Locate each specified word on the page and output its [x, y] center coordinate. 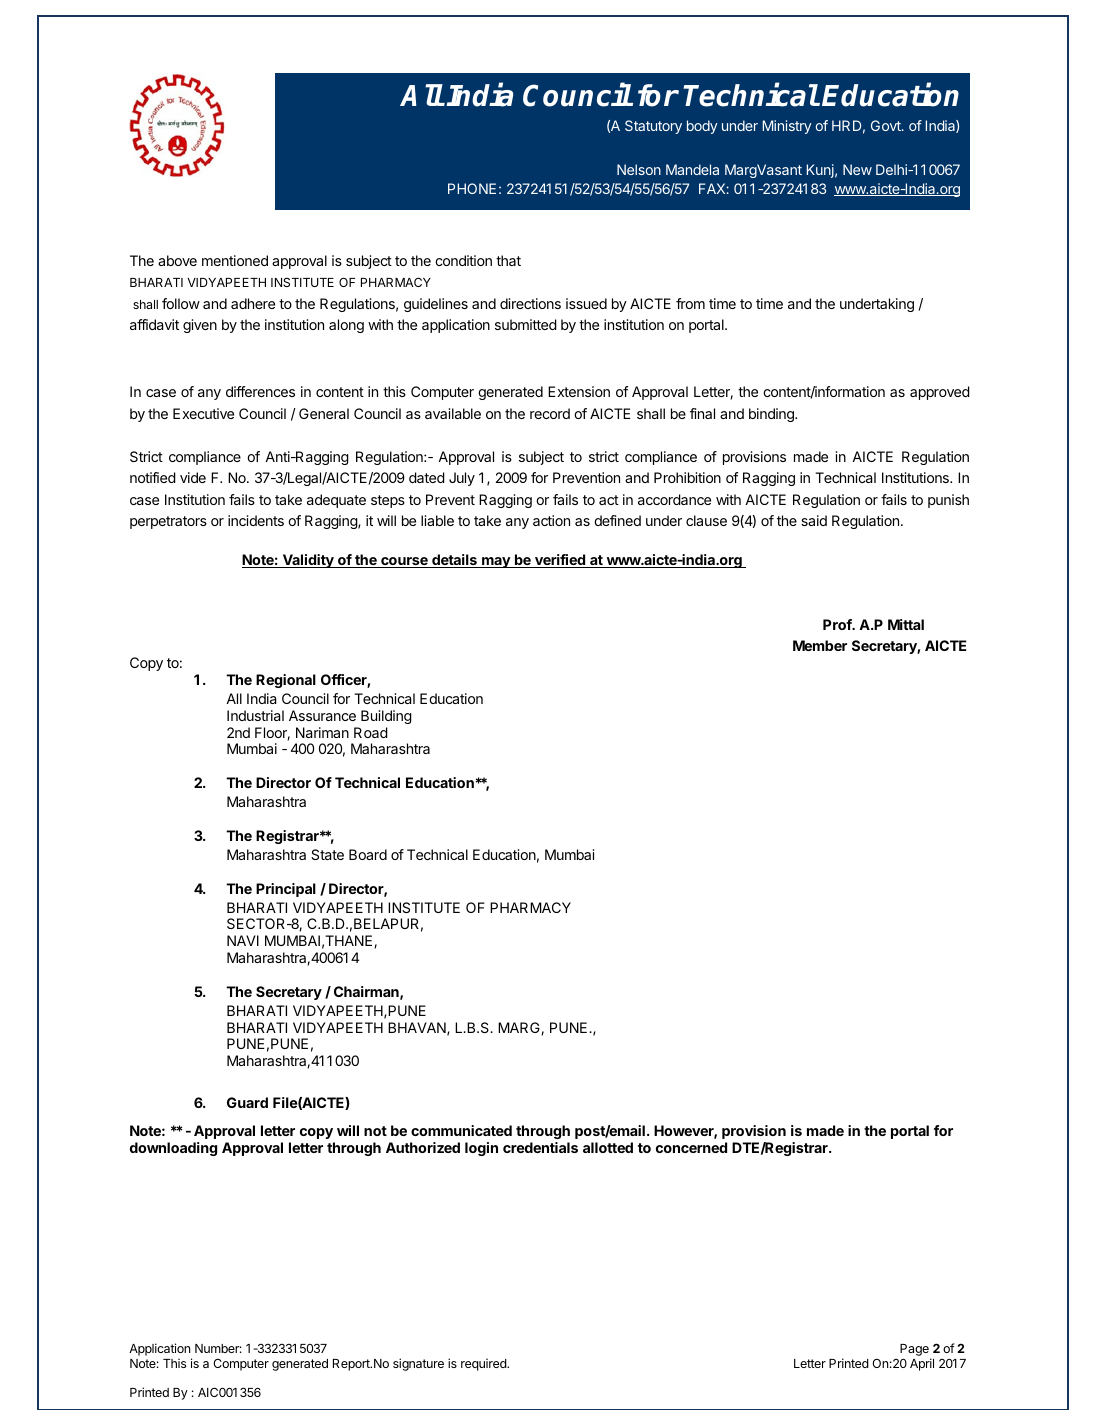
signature [418, 1364]
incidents [256, 520]
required [484, 1364]
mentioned [235, 260]
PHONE [472, 188]
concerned [691, 1147]
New [857, 169]
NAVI [243, 940]
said [814, 520]
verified [560, 561]
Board [368, 854]
